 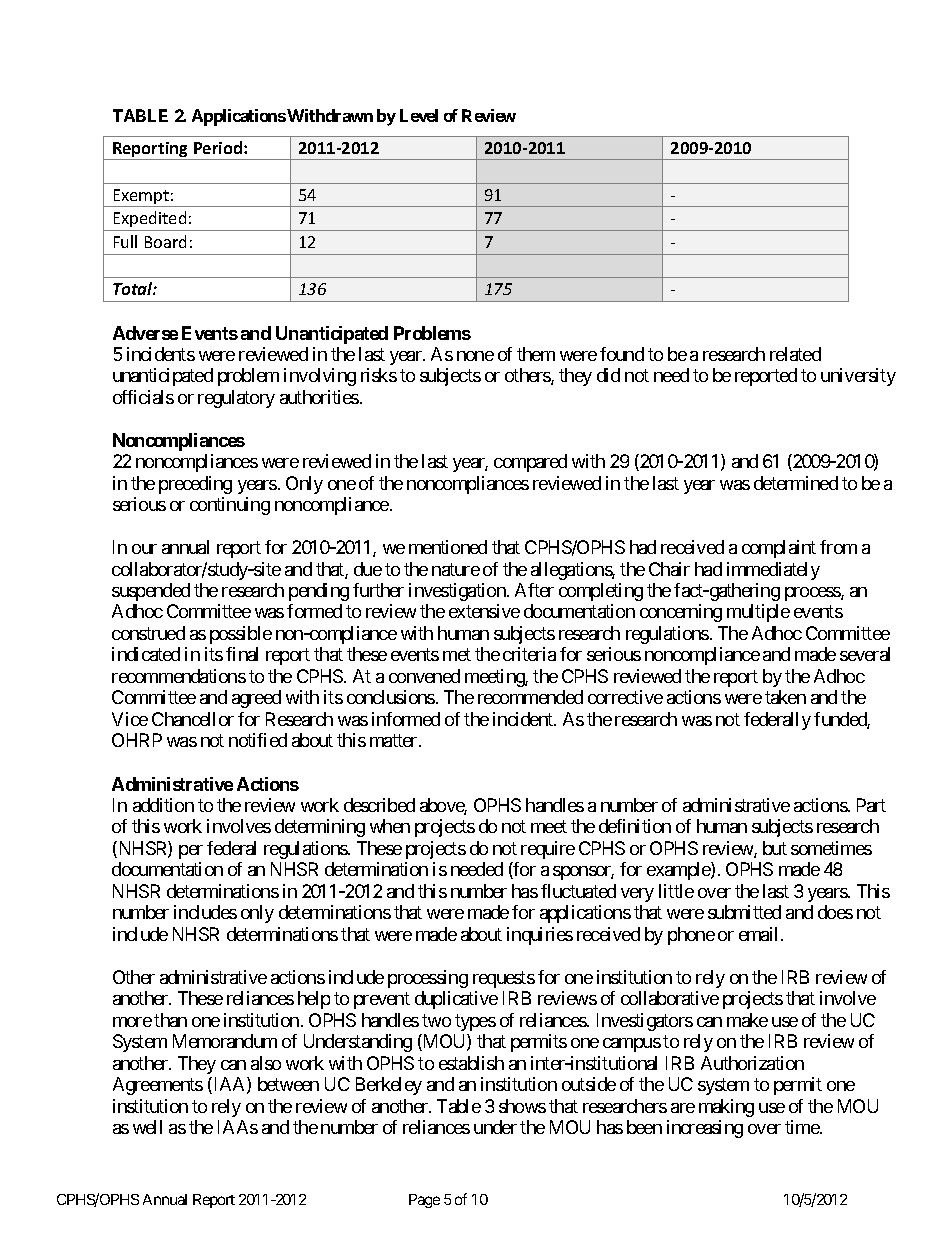 I want to click on but, so click(x=775, y=848).
